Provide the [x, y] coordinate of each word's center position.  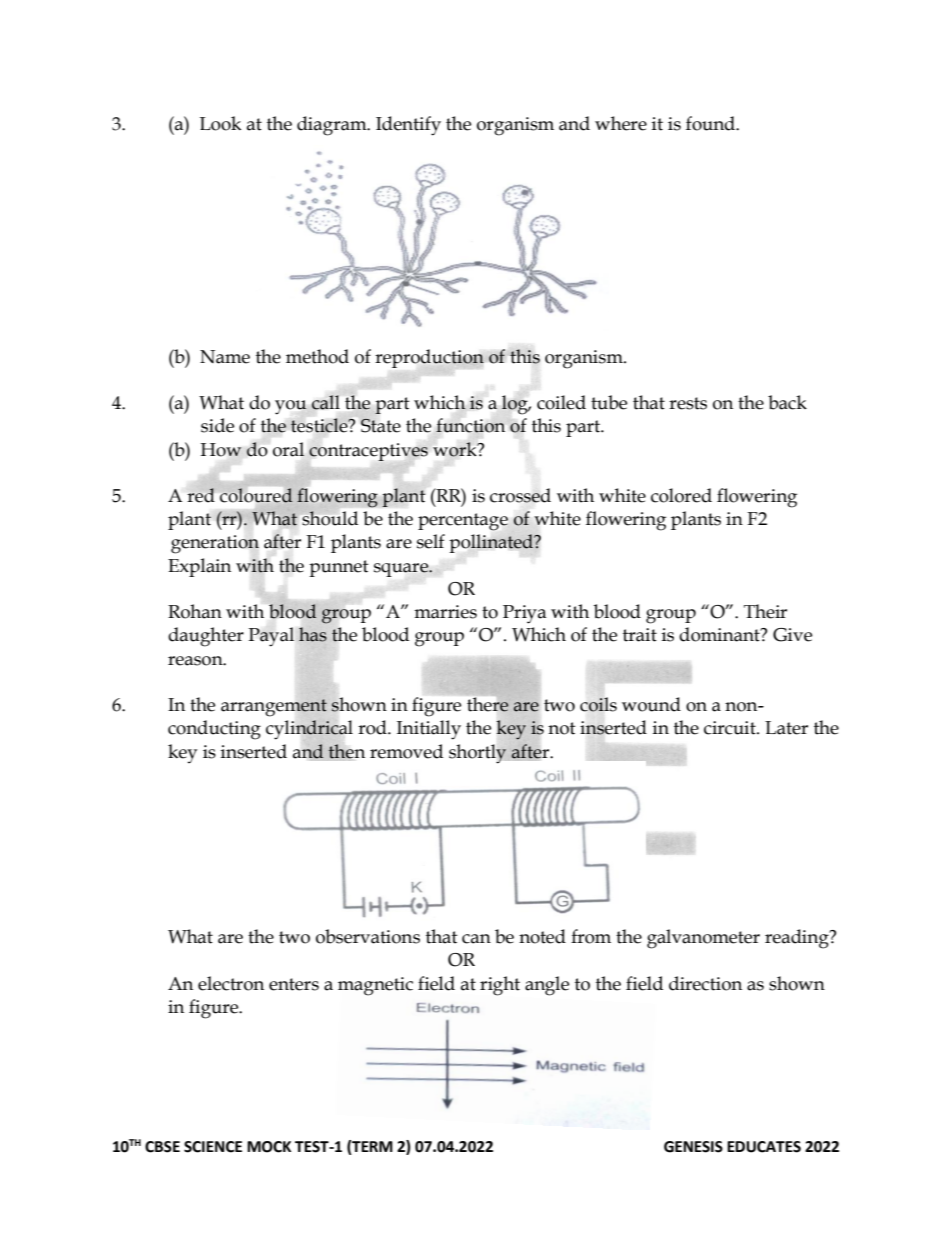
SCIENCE [213, 1147]
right [500, 986]
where [621, 123]
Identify [408, 126]
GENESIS [693, 1147]
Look [220, 123]
